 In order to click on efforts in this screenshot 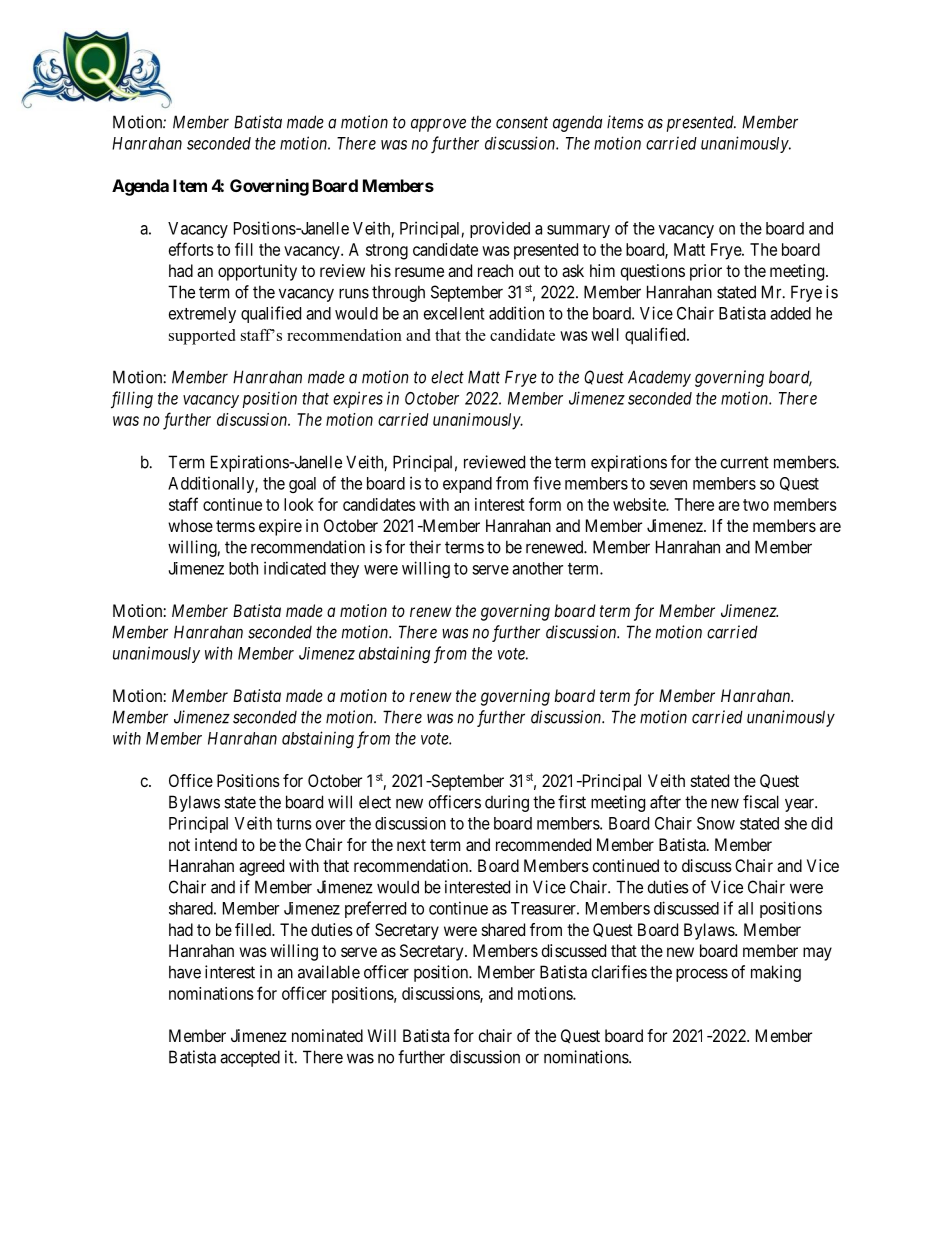, I will do `click(191, 249)`.
